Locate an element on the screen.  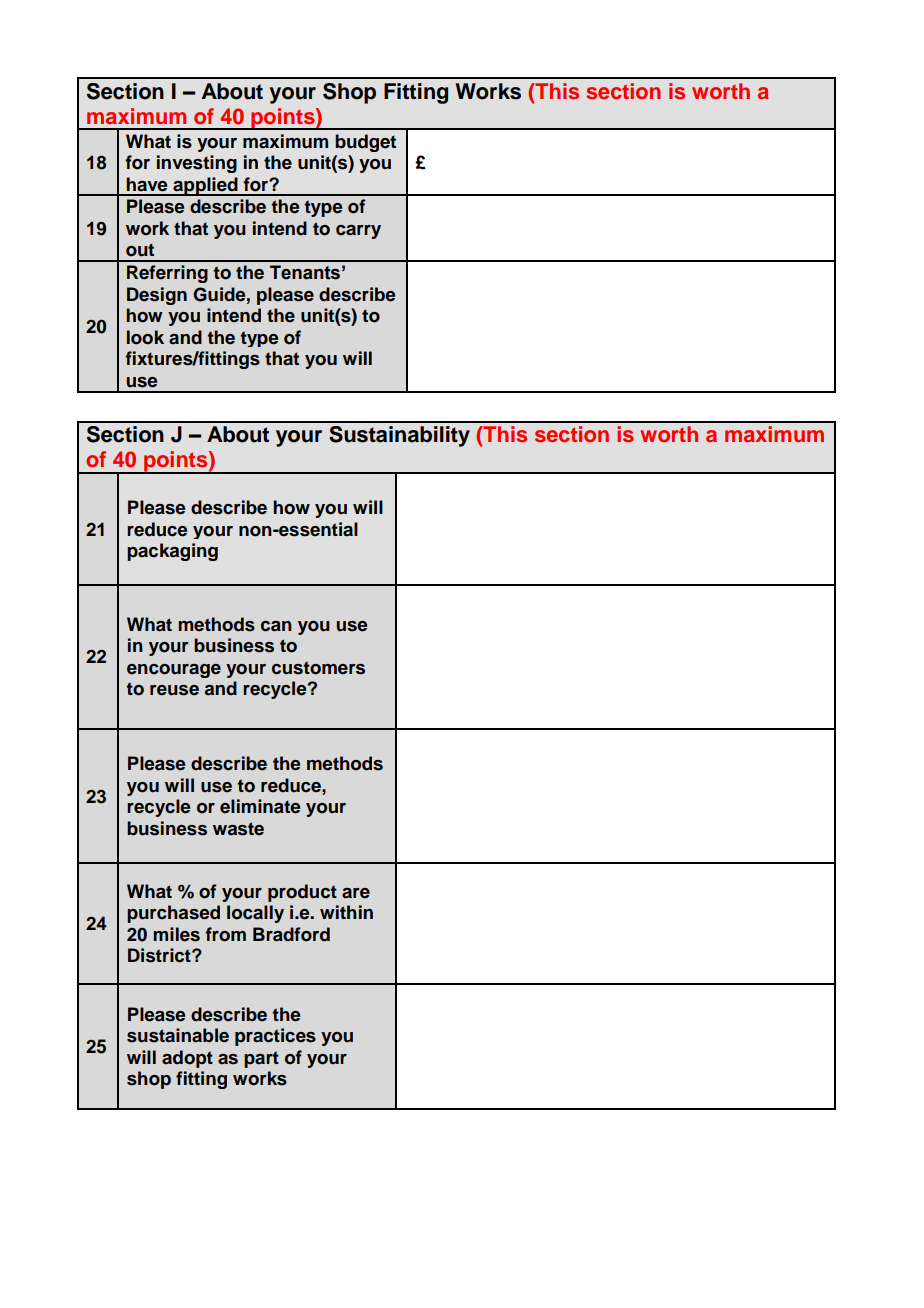
budget is located at coordinates (365, 143).
